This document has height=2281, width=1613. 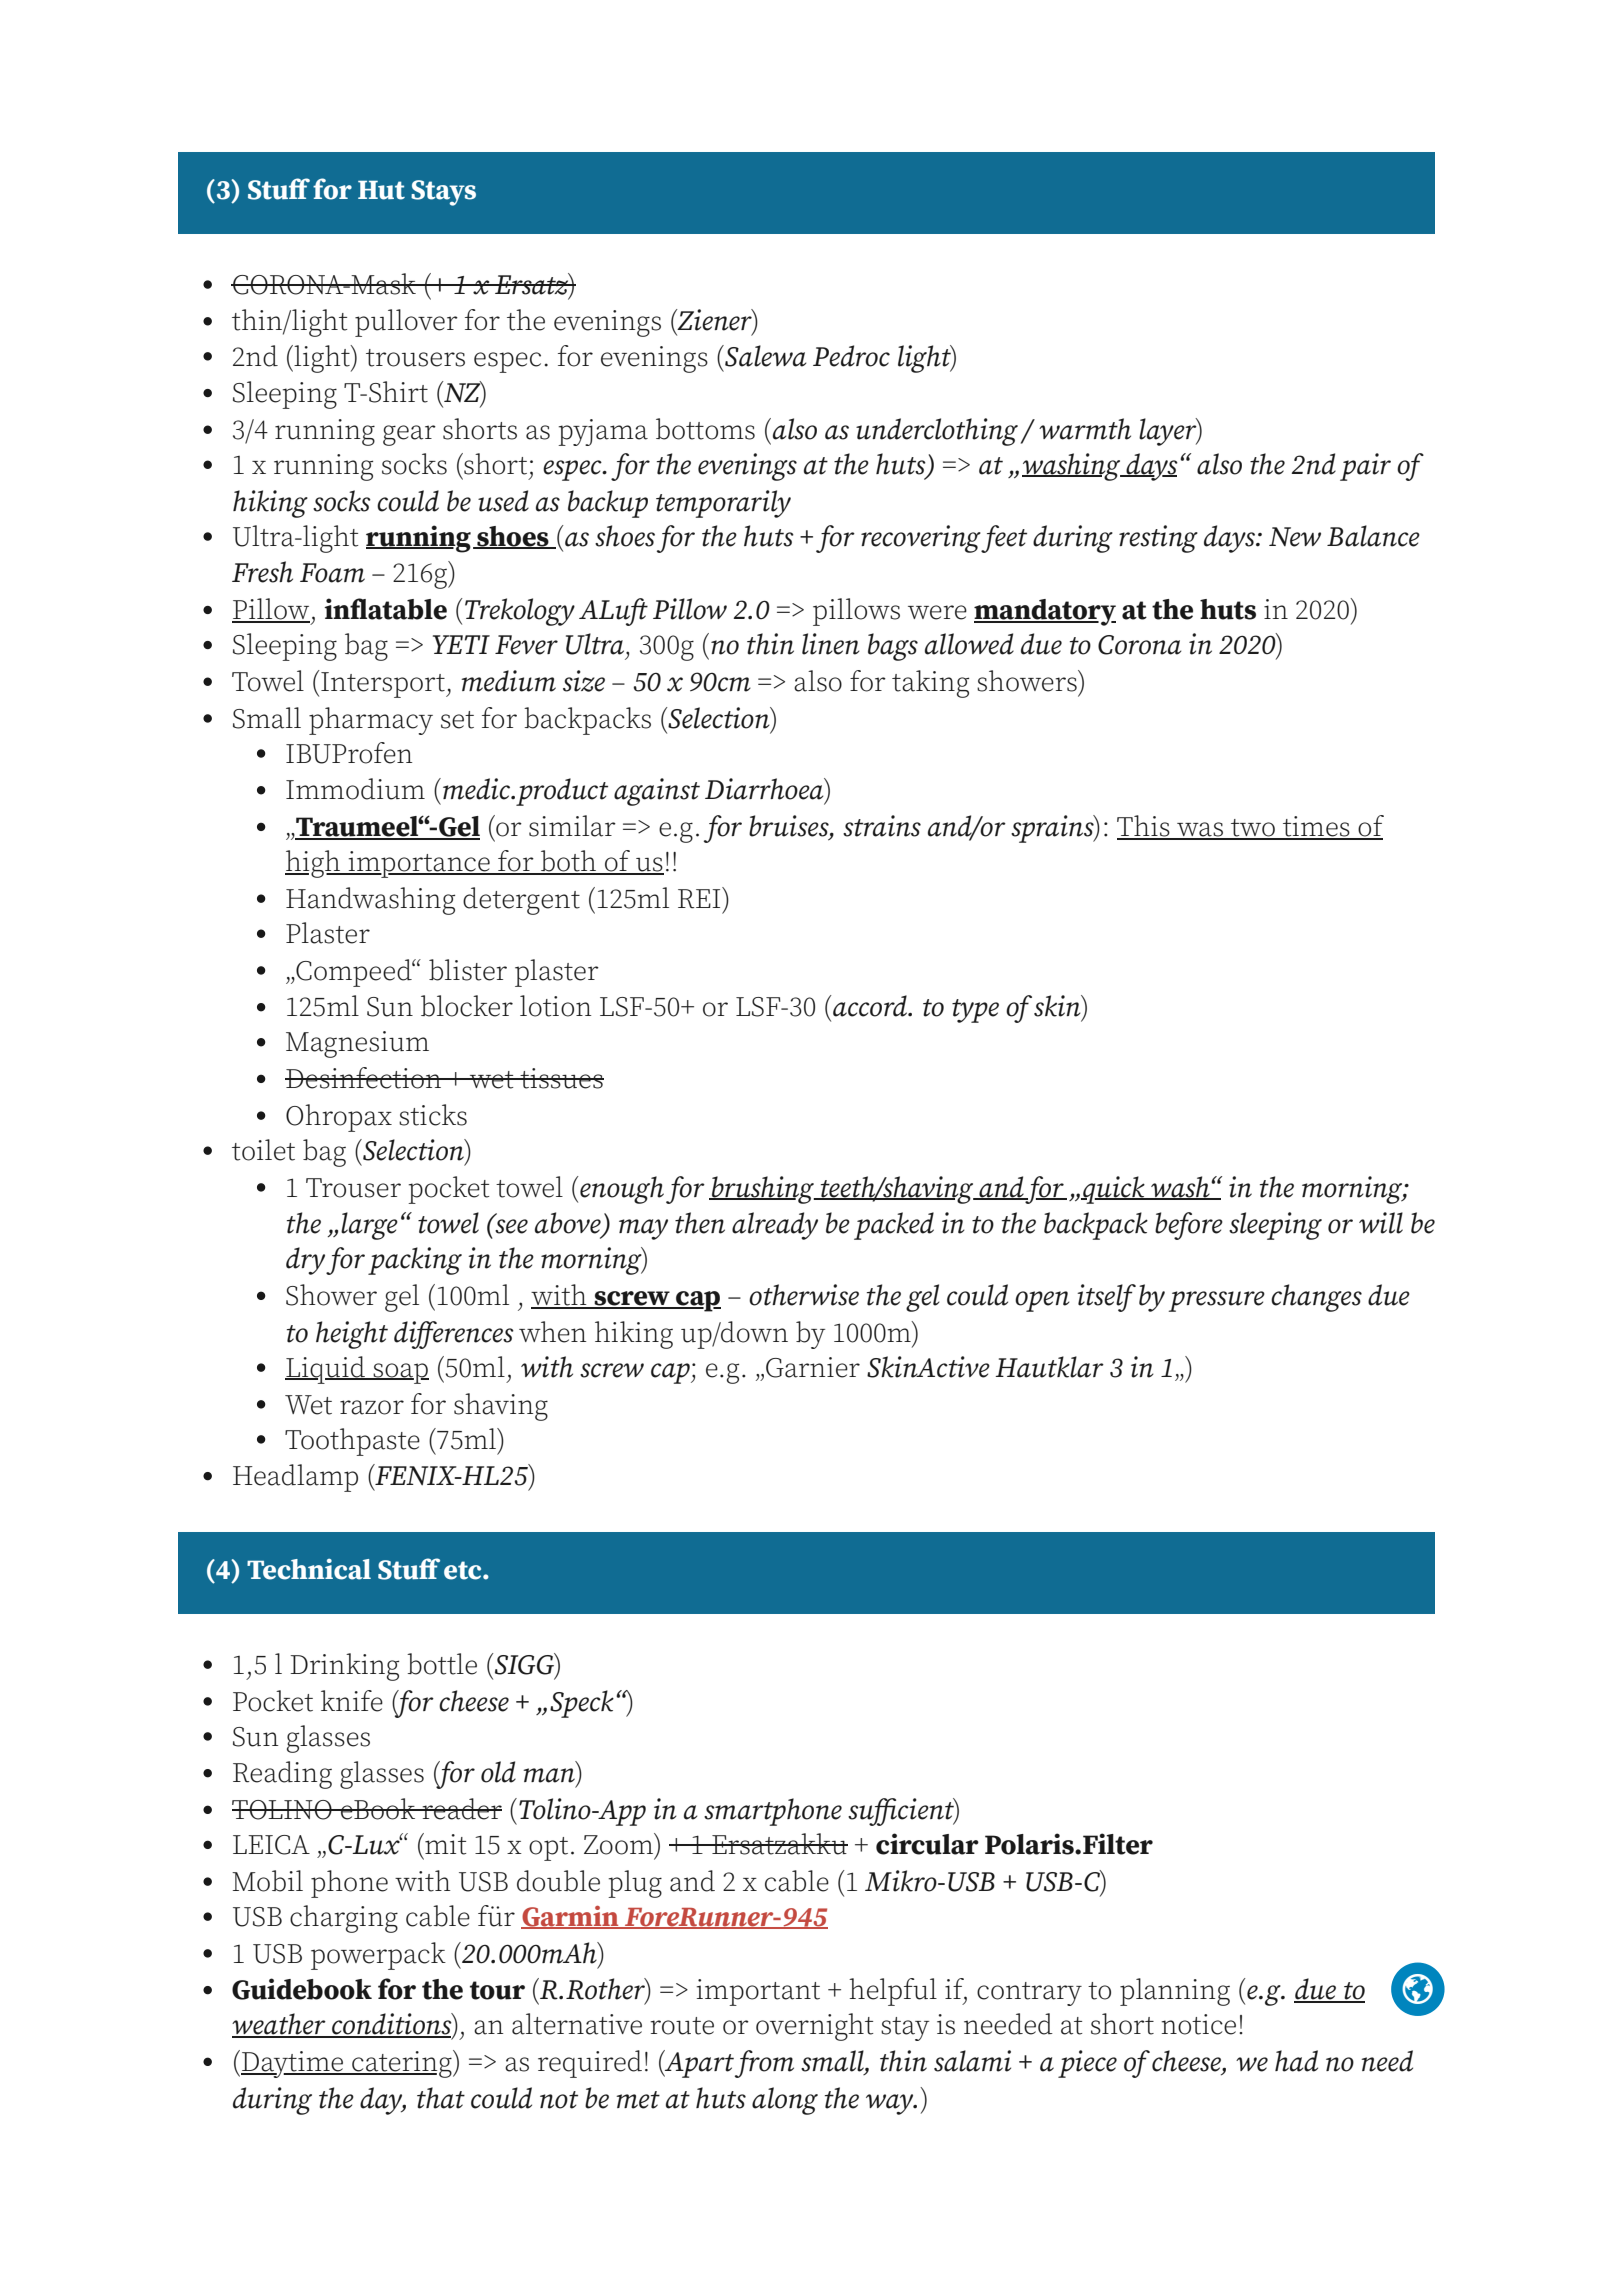 I want to click on catering, so click(x=402, y=2064).
